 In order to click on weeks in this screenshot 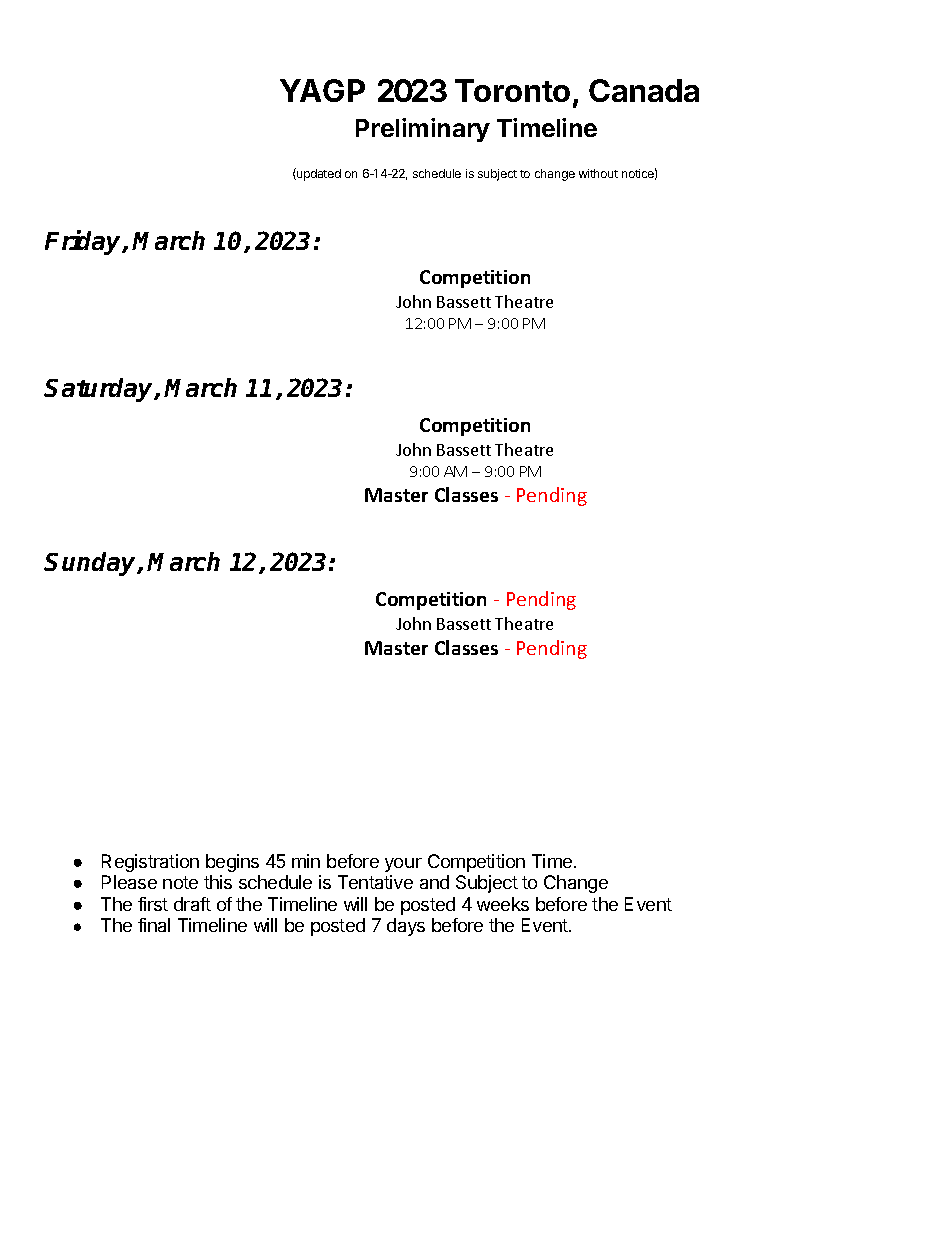, I will do `click(503, 904)`.
